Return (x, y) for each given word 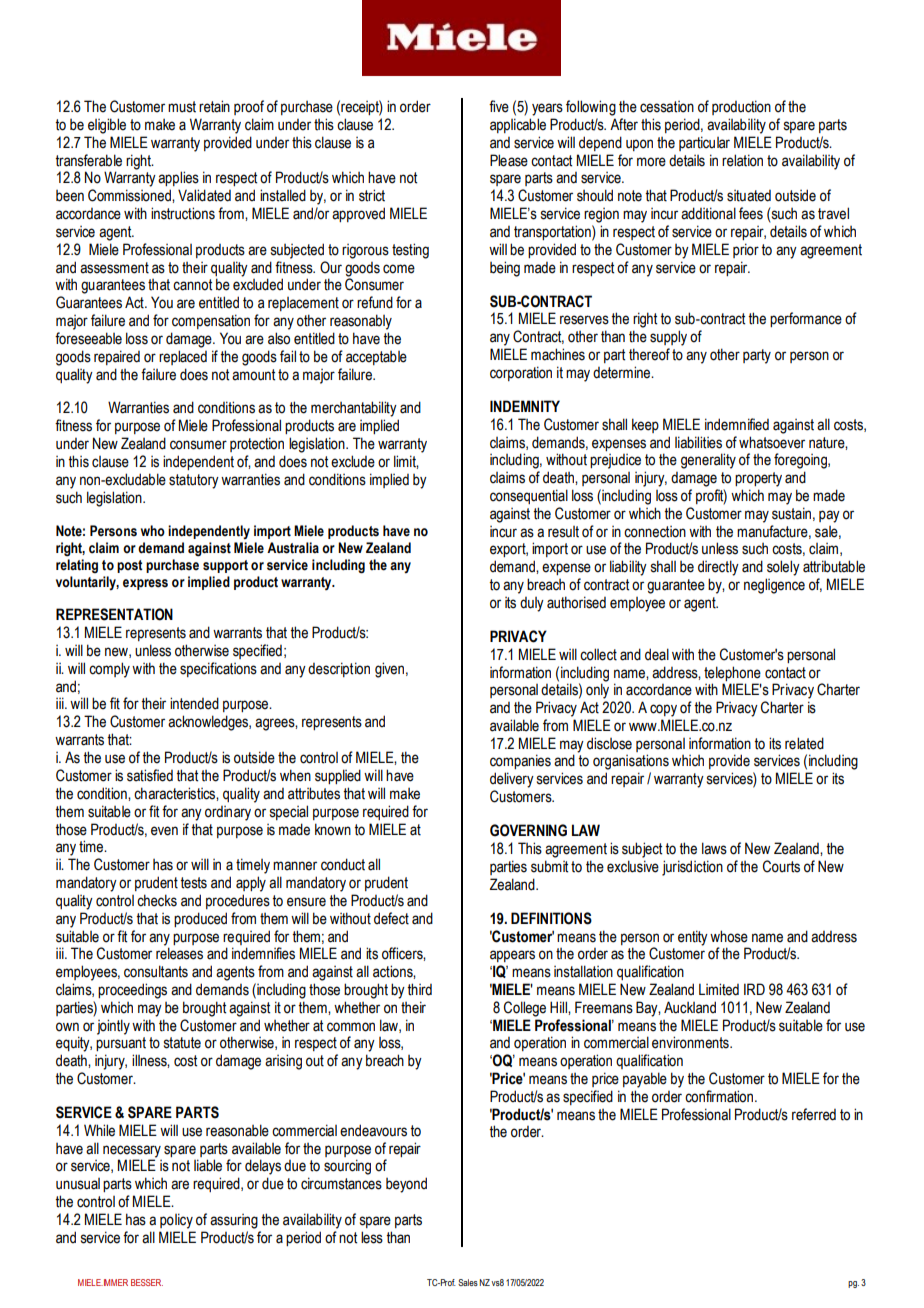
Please (509, 160)
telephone (732, 673)
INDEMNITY (525, 406)
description (339, 669)
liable (208, 1165)
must (182, 107)
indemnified (737, 424)
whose (729, 936)
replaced (183, 357)
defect (391, 918)
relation (742, 160)
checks (157, 900)
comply (109, 670)
